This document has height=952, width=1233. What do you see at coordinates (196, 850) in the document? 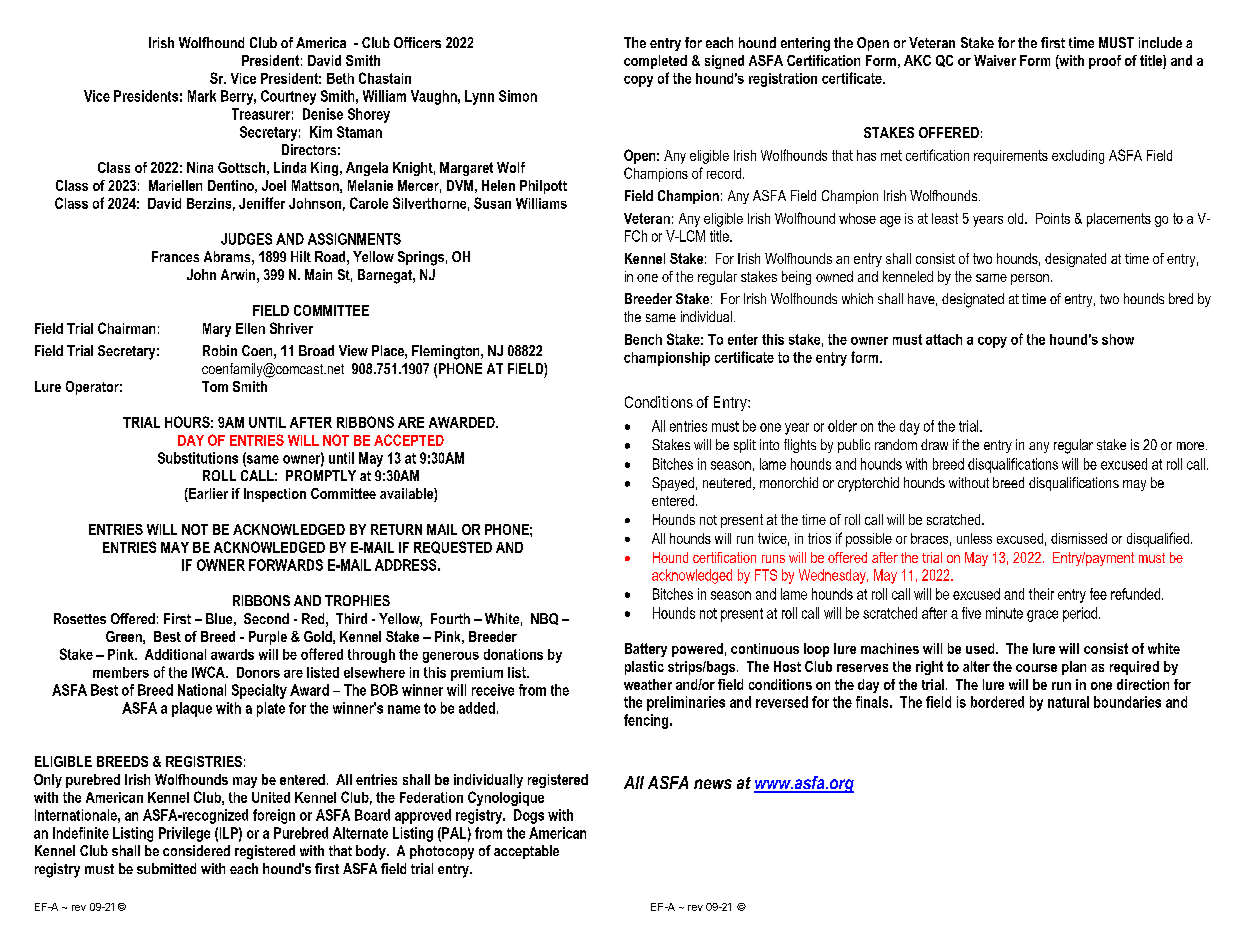
I see `considered` at bounding box center [196, 850].
